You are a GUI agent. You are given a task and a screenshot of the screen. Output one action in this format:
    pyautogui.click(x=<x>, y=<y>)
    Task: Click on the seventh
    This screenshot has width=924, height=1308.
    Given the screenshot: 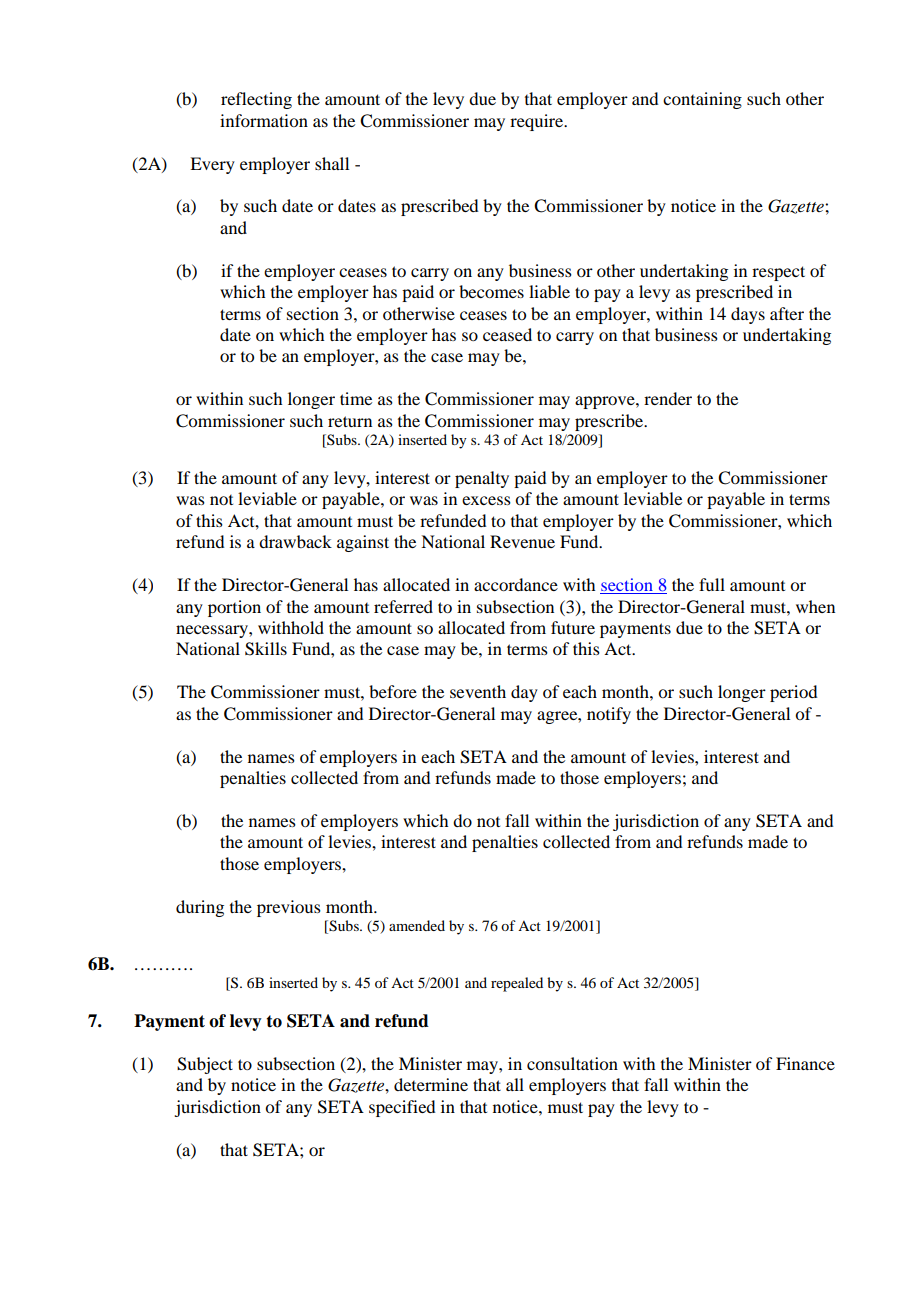 What is the action you would take?
    pyautogui.click(x=478, y=691)
